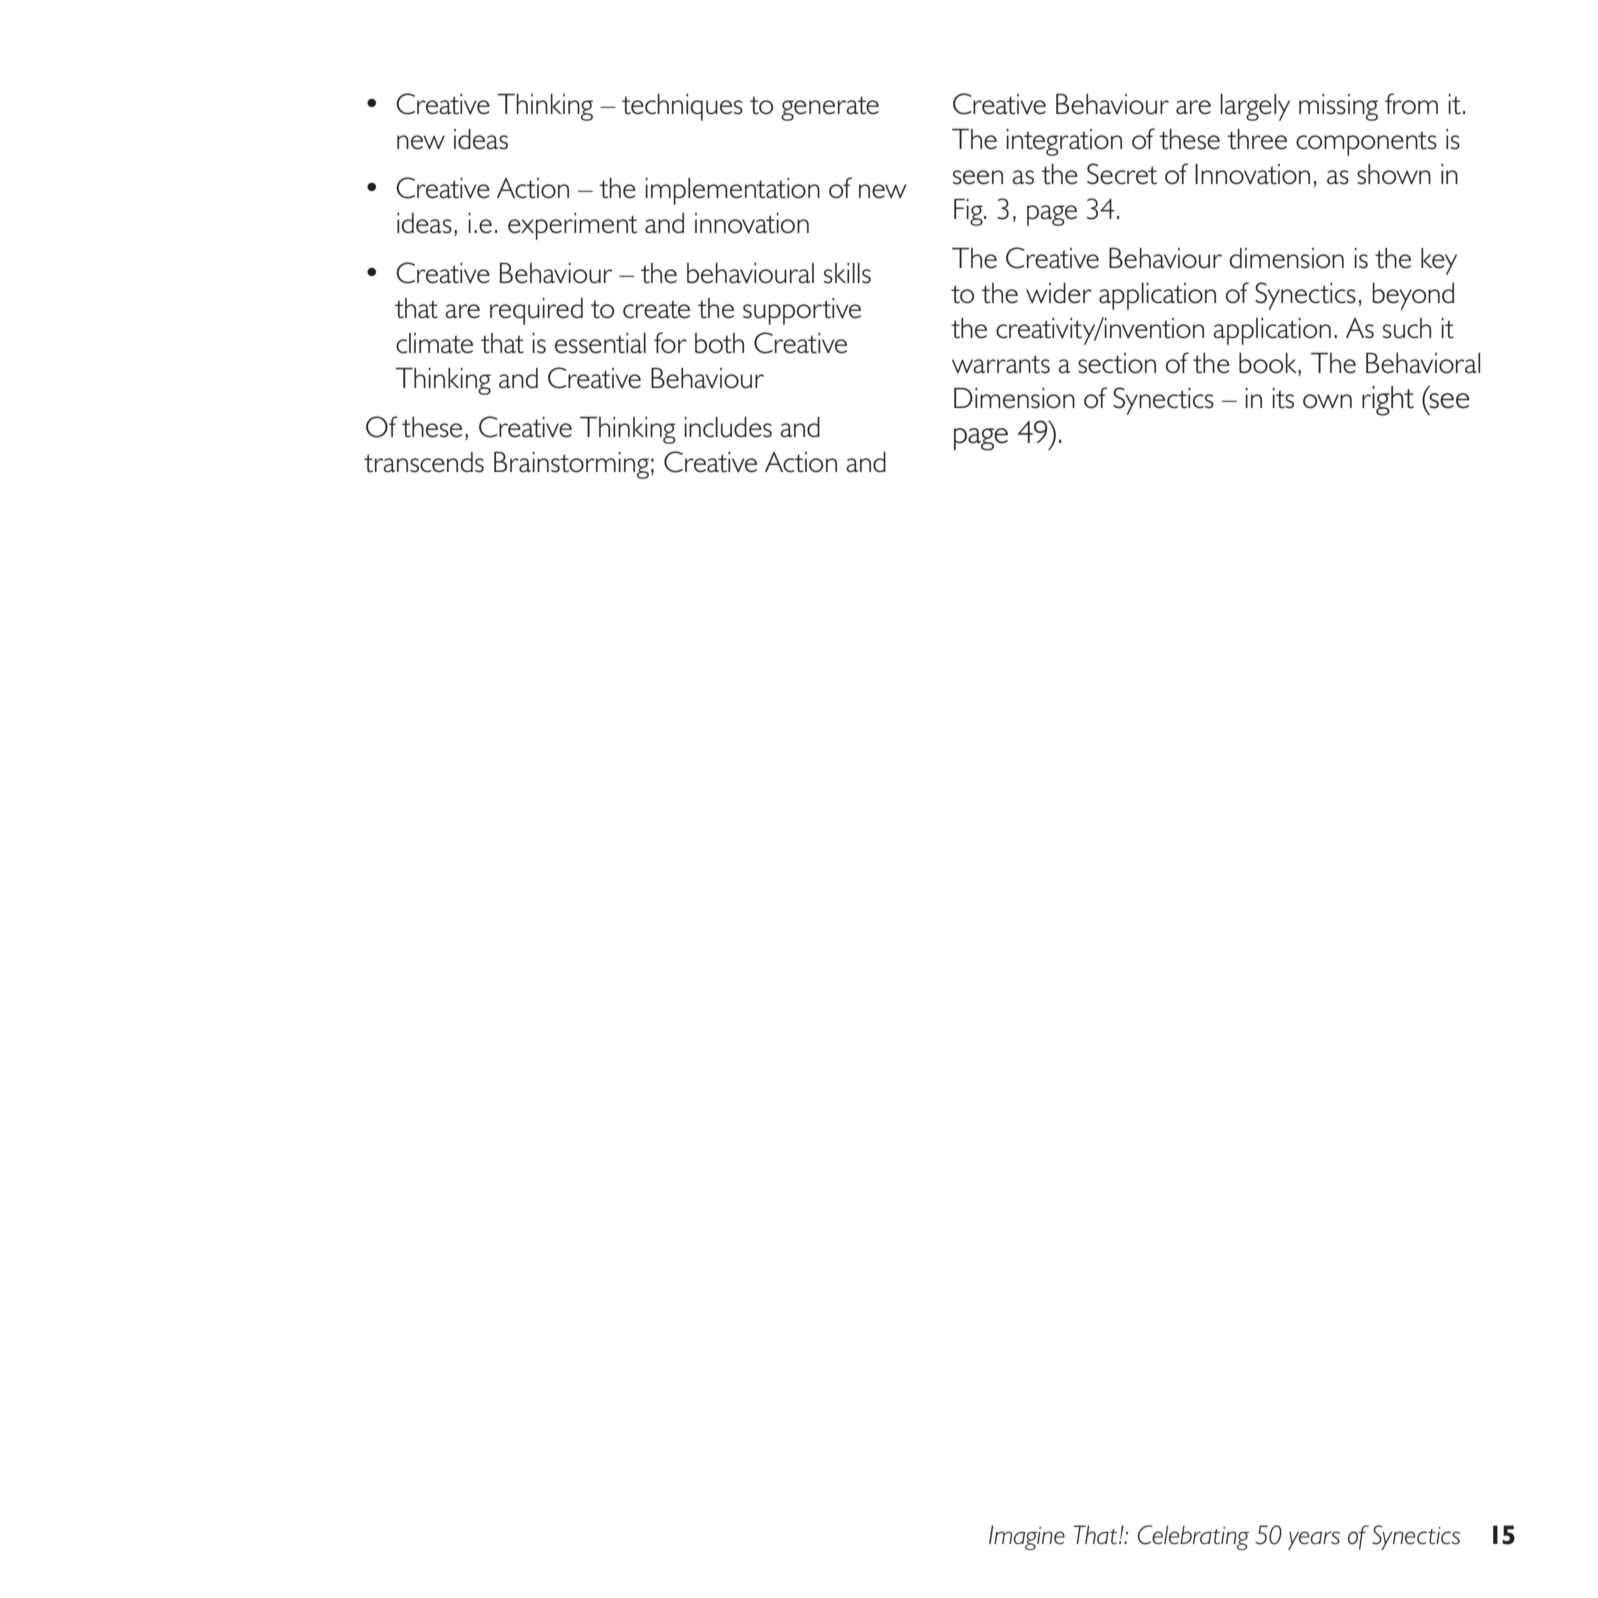 Image resolution: width=1598 pixels, height=1598 pixels. I want to click on includes, so click(728, 427).
